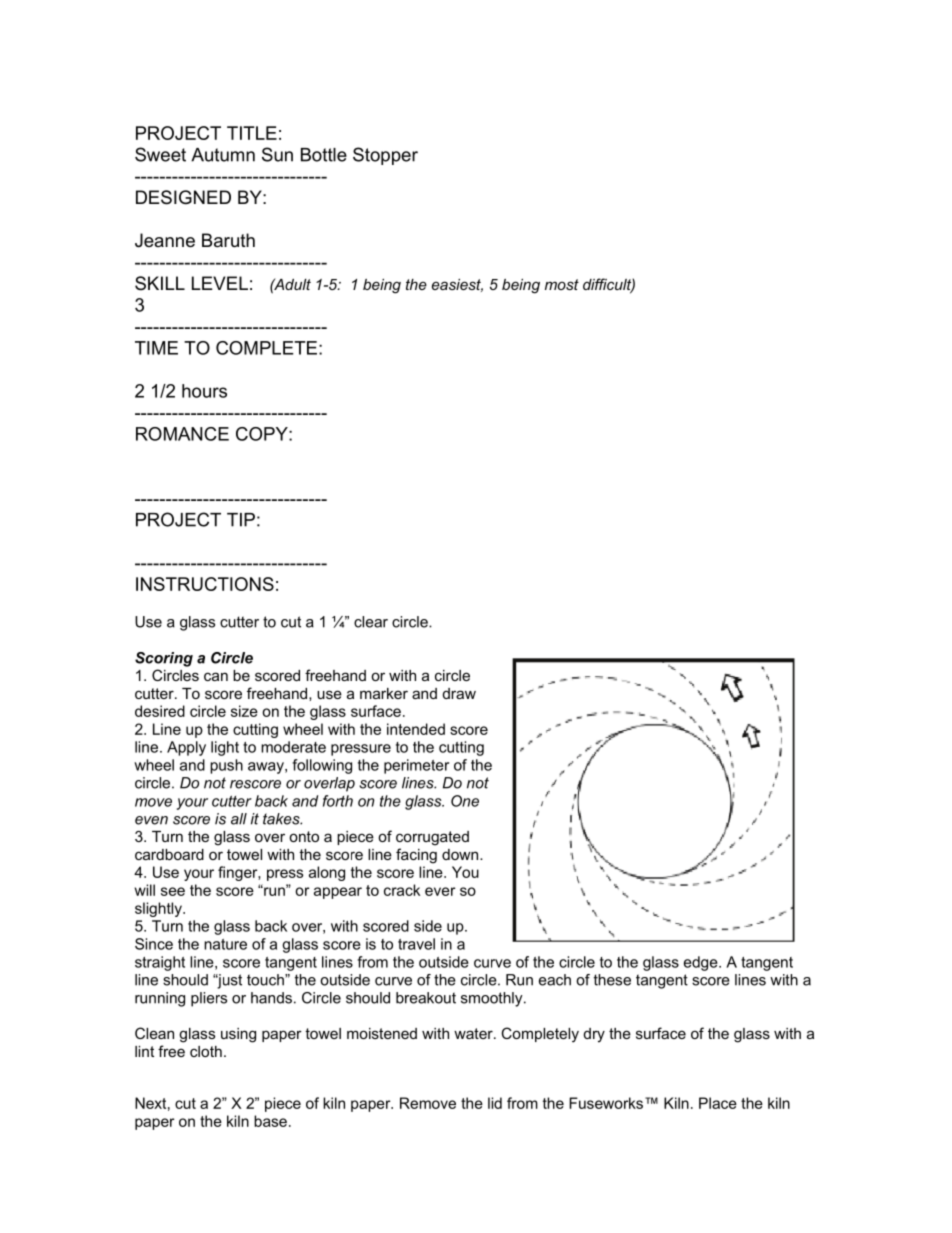 The height and width of the image is (1233, 952). What do you see at coordinates (206, 1051) in the image?
I see `cloth` at bounding box center [206, 1051].
